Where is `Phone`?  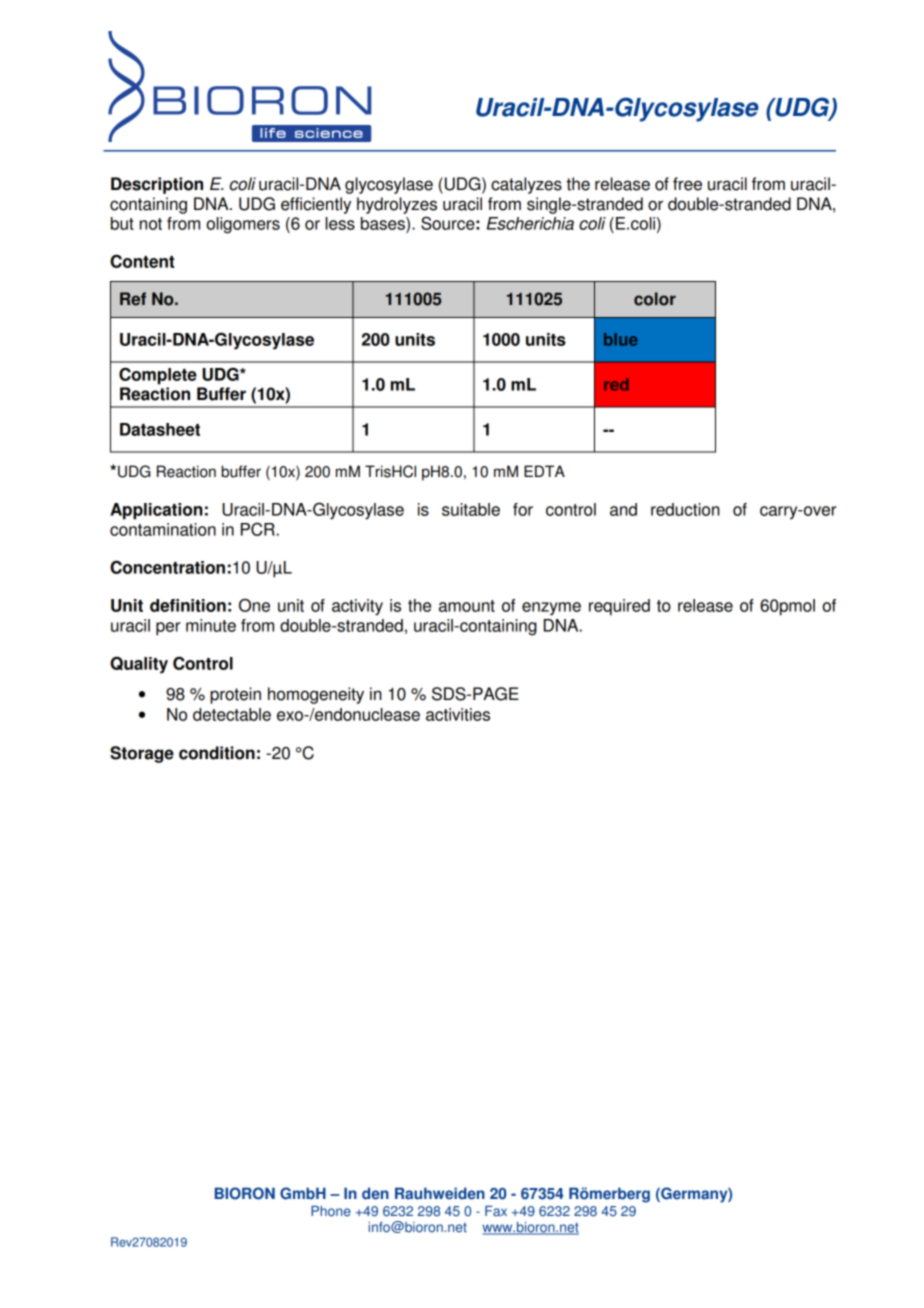
Phone is located at coordinates (331, 1211).
